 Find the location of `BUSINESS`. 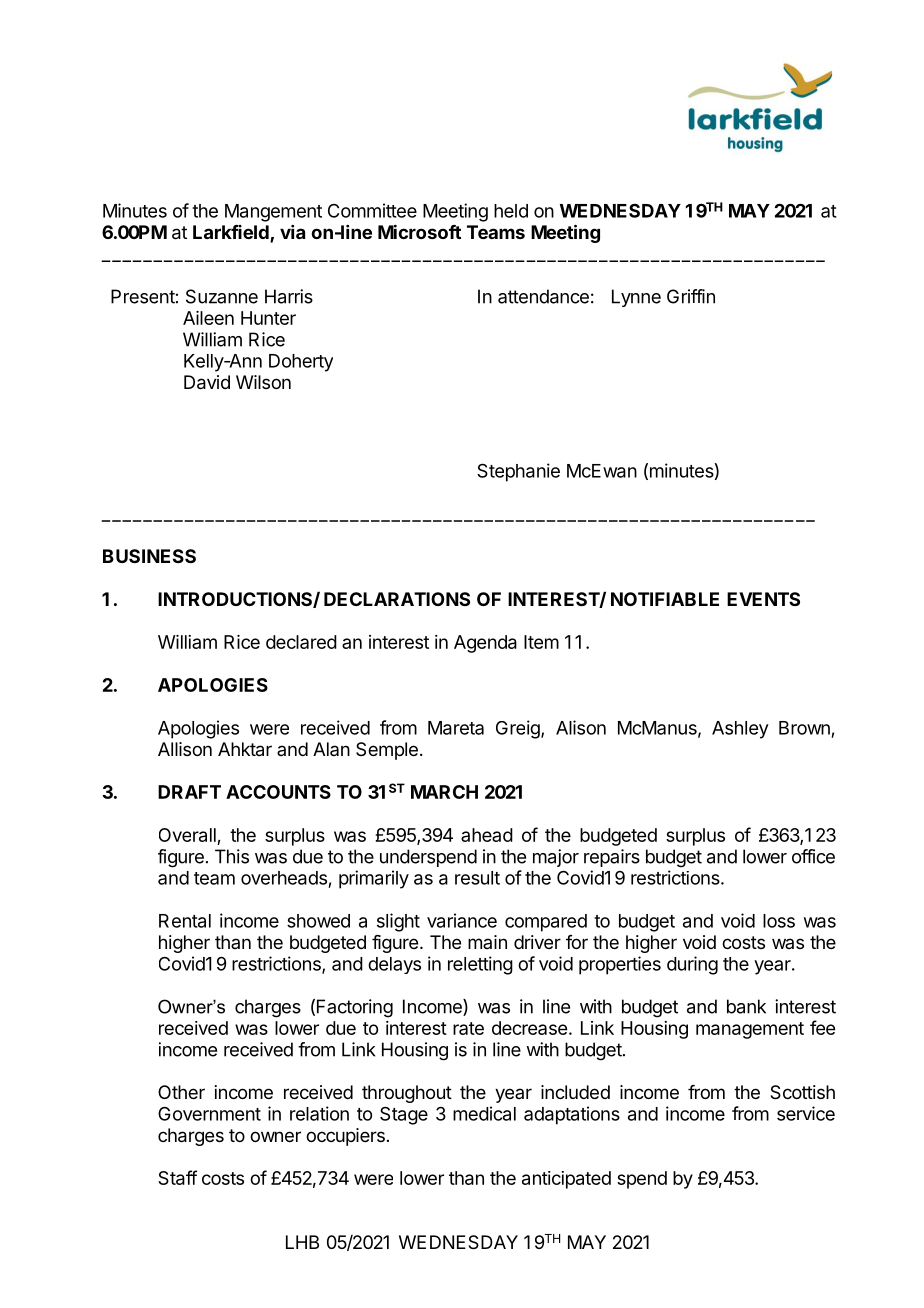

BUSINESS is located at coordinates (149, 556).
